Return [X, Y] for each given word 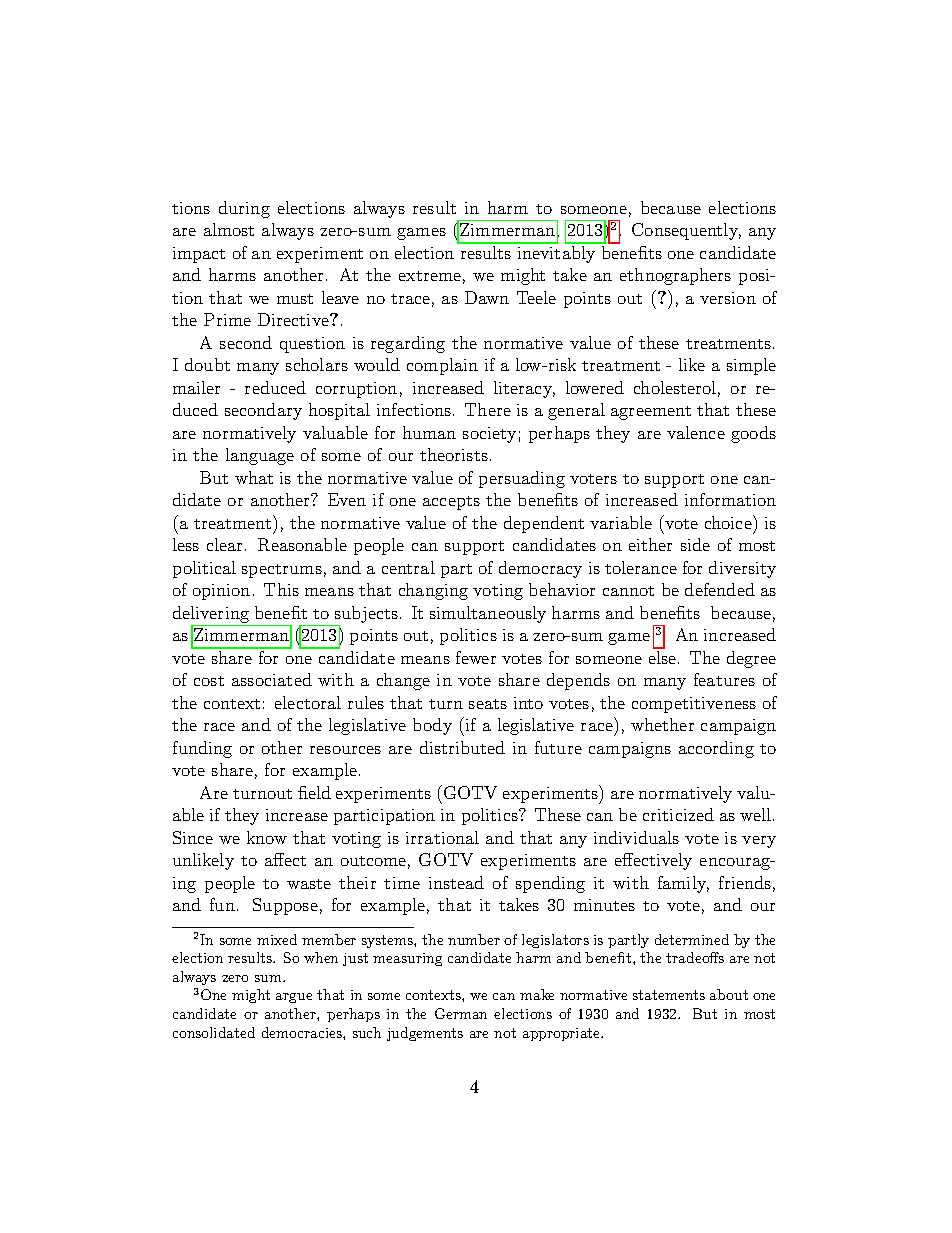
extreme [430, 276]
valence [696, 432]
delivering [212, 616]
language [260, 456]
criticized [678, 814]
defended [720, 589]
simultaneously [488, 614]
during [244, 209]
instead [456, 882]
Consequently [686, 231]
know [267, 837]
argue [294, 998]
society [489, 435]
